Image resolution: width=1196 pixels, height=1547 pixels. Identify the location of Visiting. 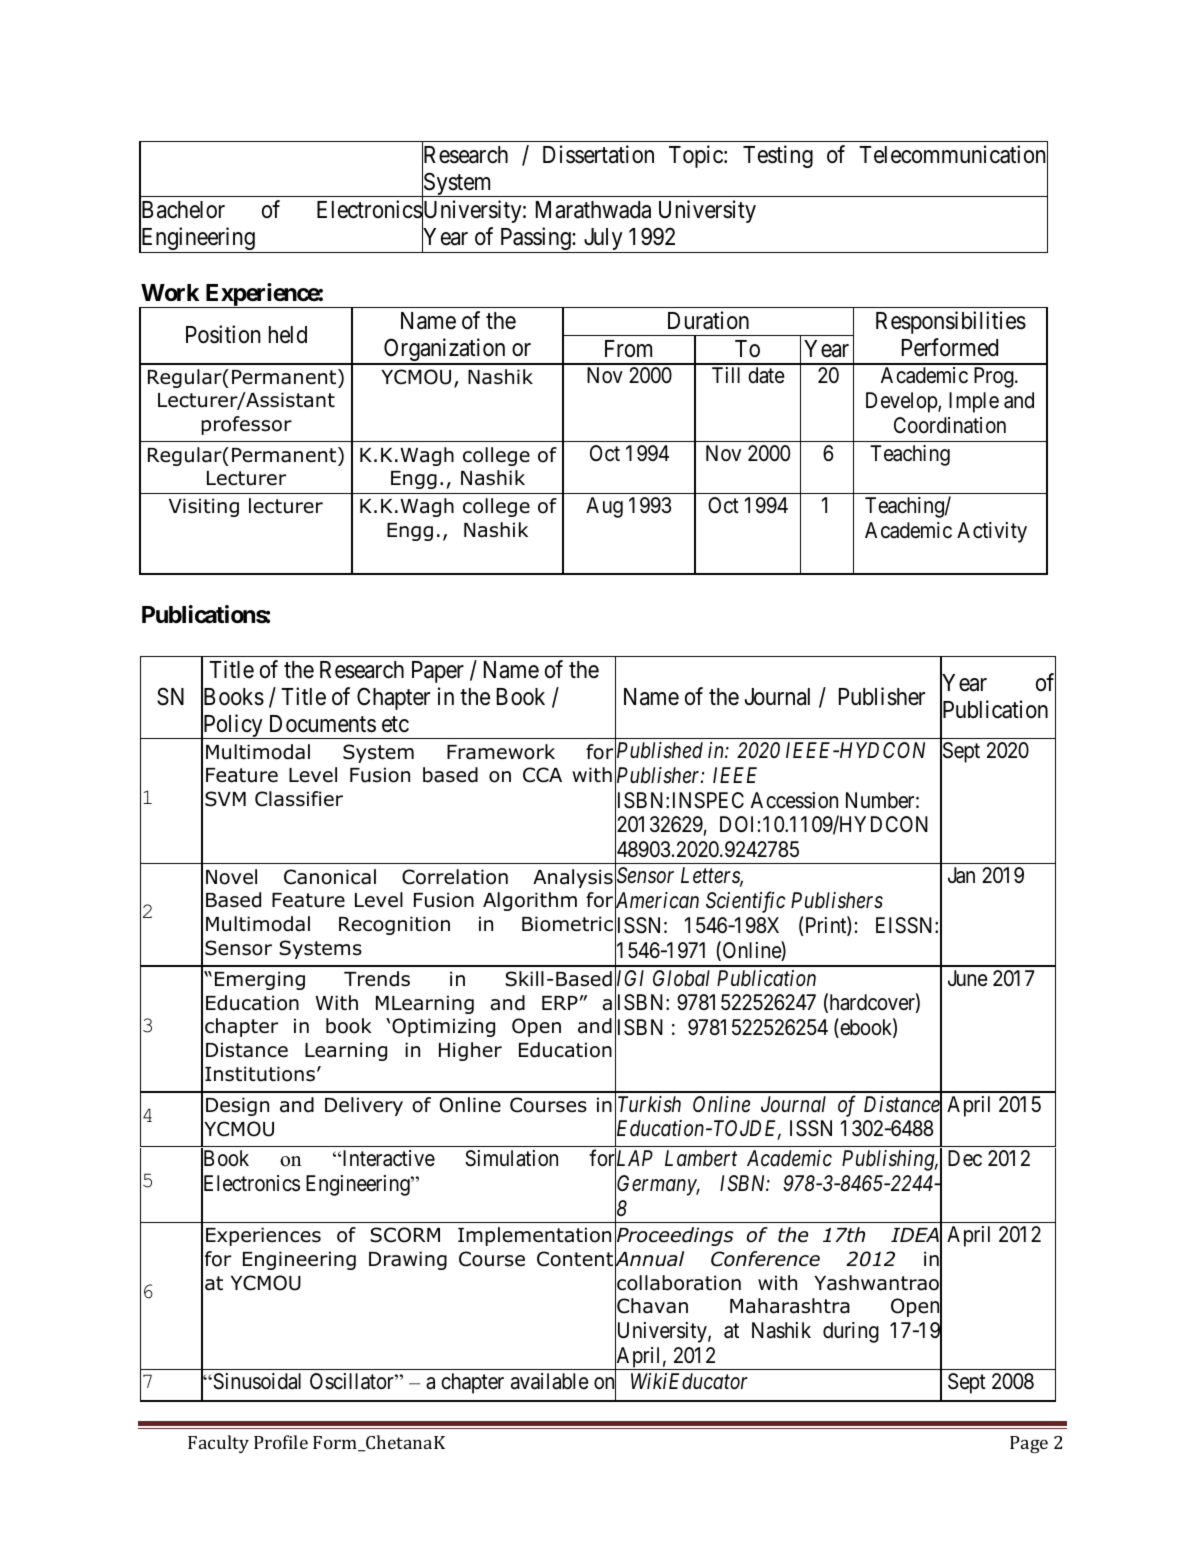
(204, 507).
